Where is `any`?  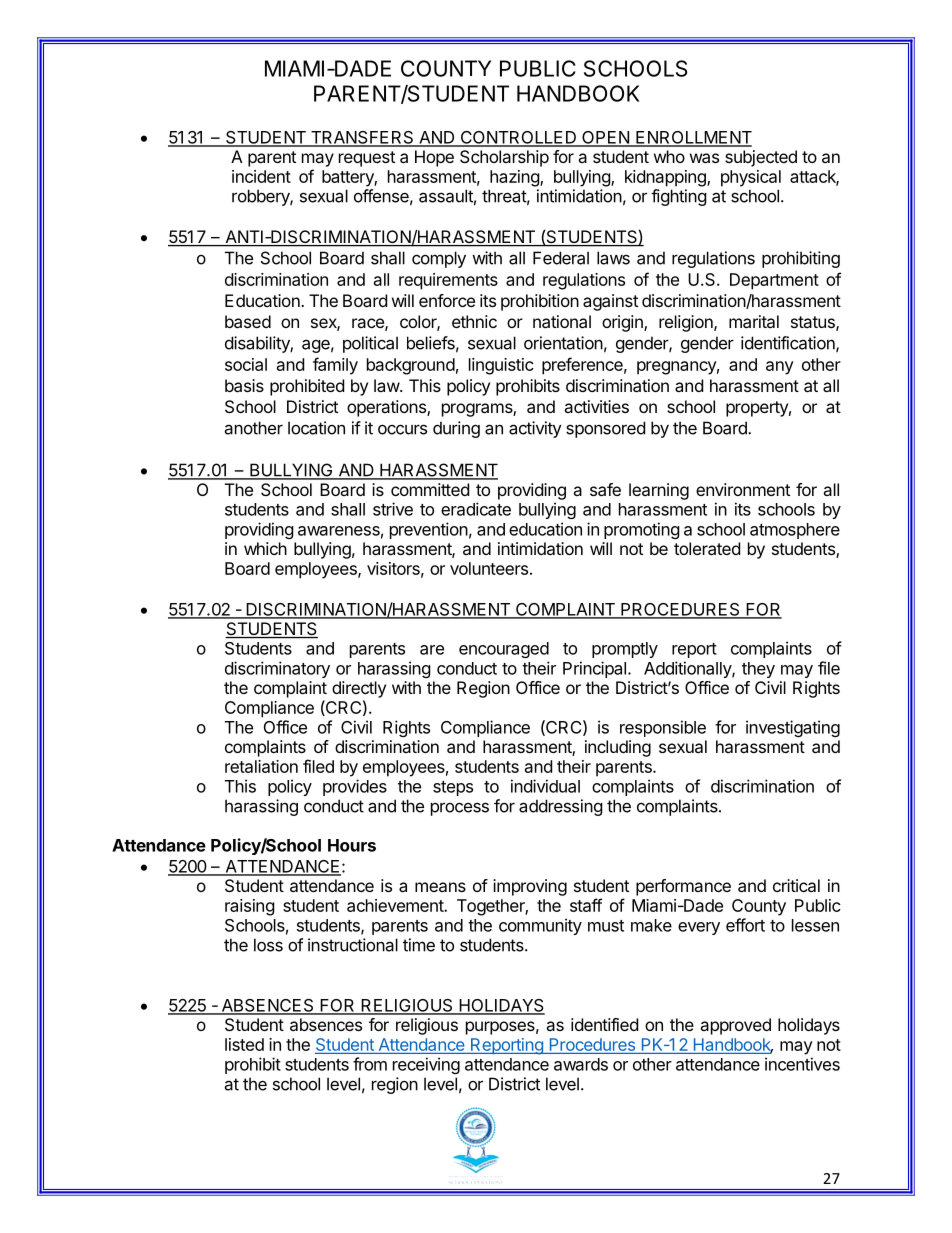
any is located at coordinates (780, 368).
